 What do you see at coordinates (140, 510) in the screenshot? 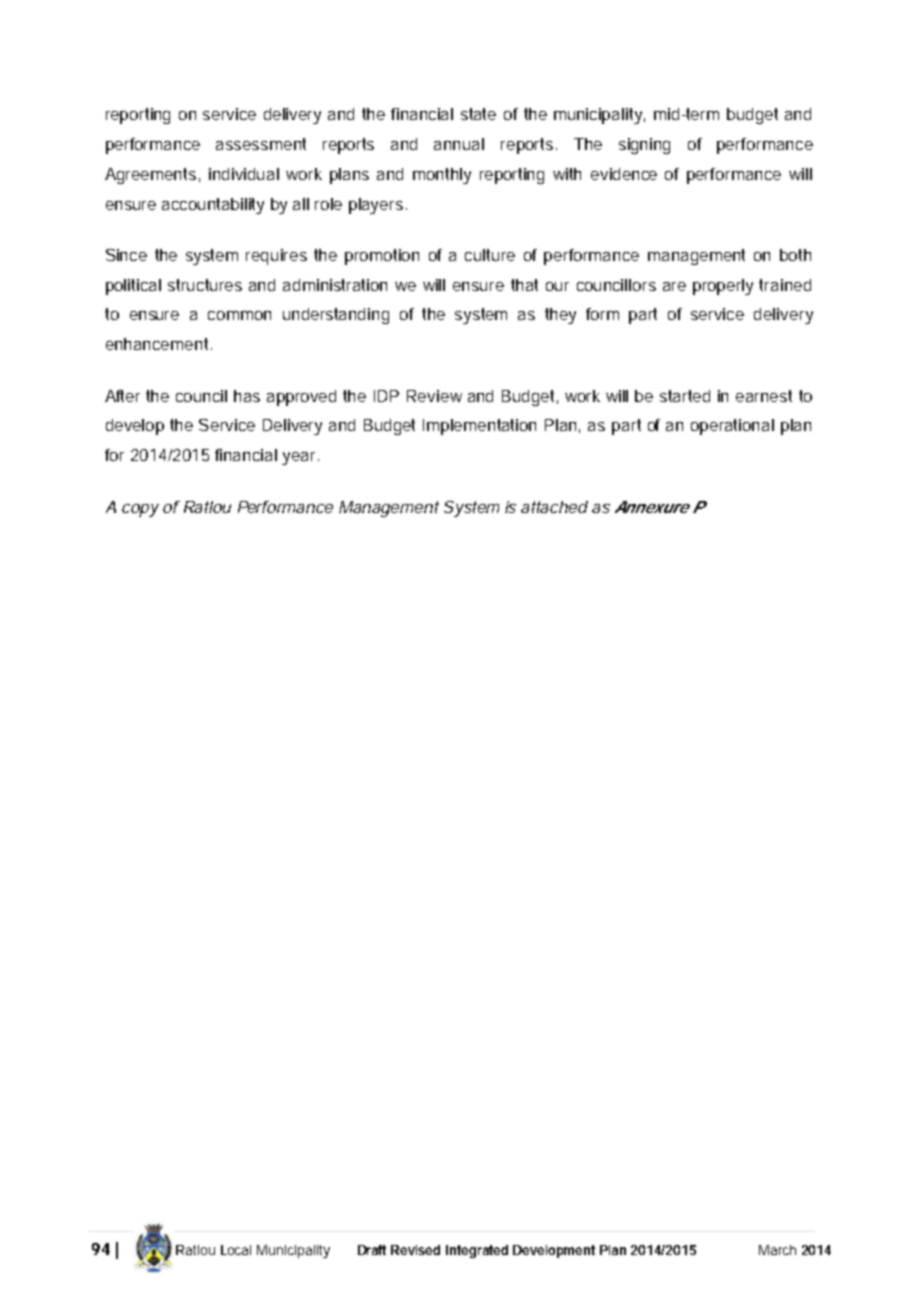
I see `copy` at bounding box center [140, 510].
